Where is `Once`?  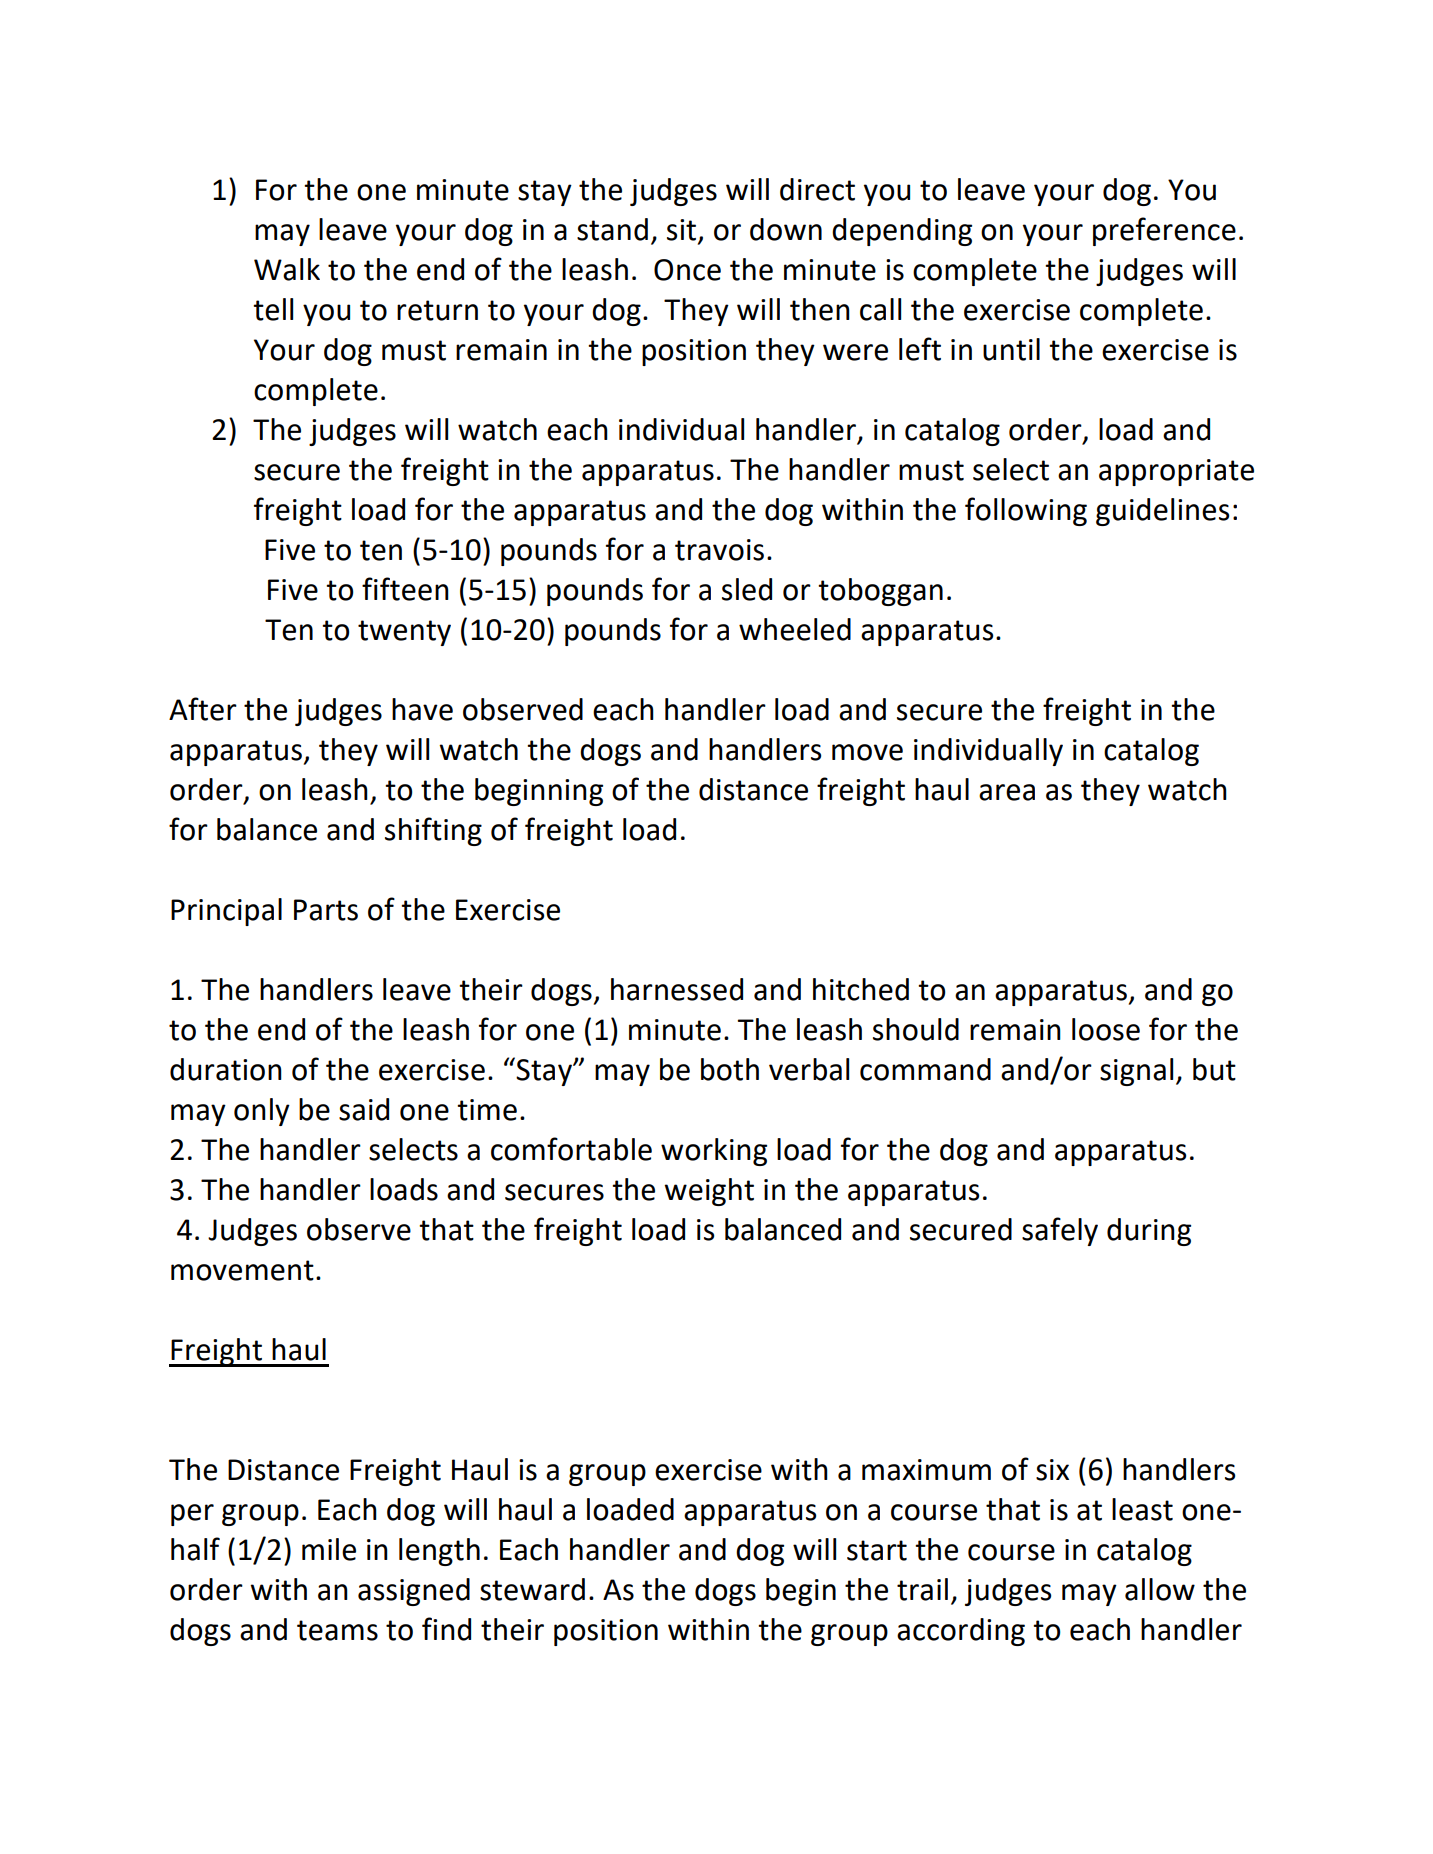 Once is located at coordinates (687, 270).
